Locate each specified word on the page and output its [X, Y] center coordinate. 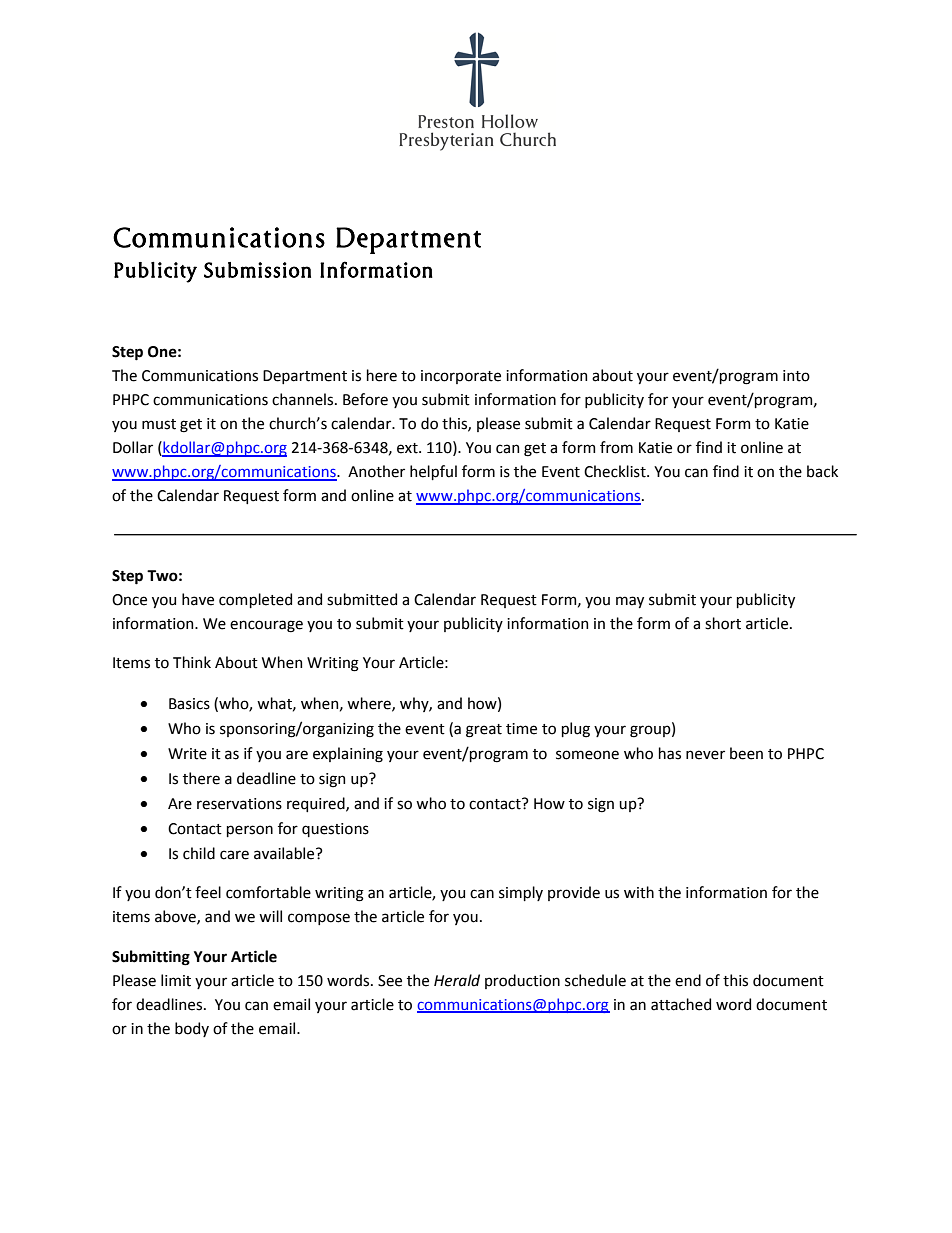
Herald [457, 980]
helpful [433, 472]
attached [681, 1004]
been [746, 753]
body [192, 1029]
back [822, 471]
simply [521, 893]
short [723, 623]
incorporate [461, 377]
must [159, 424]
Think [192, 662]
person [250, 831]
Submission [257, 270]
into [796, 376]
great [484, 731]
